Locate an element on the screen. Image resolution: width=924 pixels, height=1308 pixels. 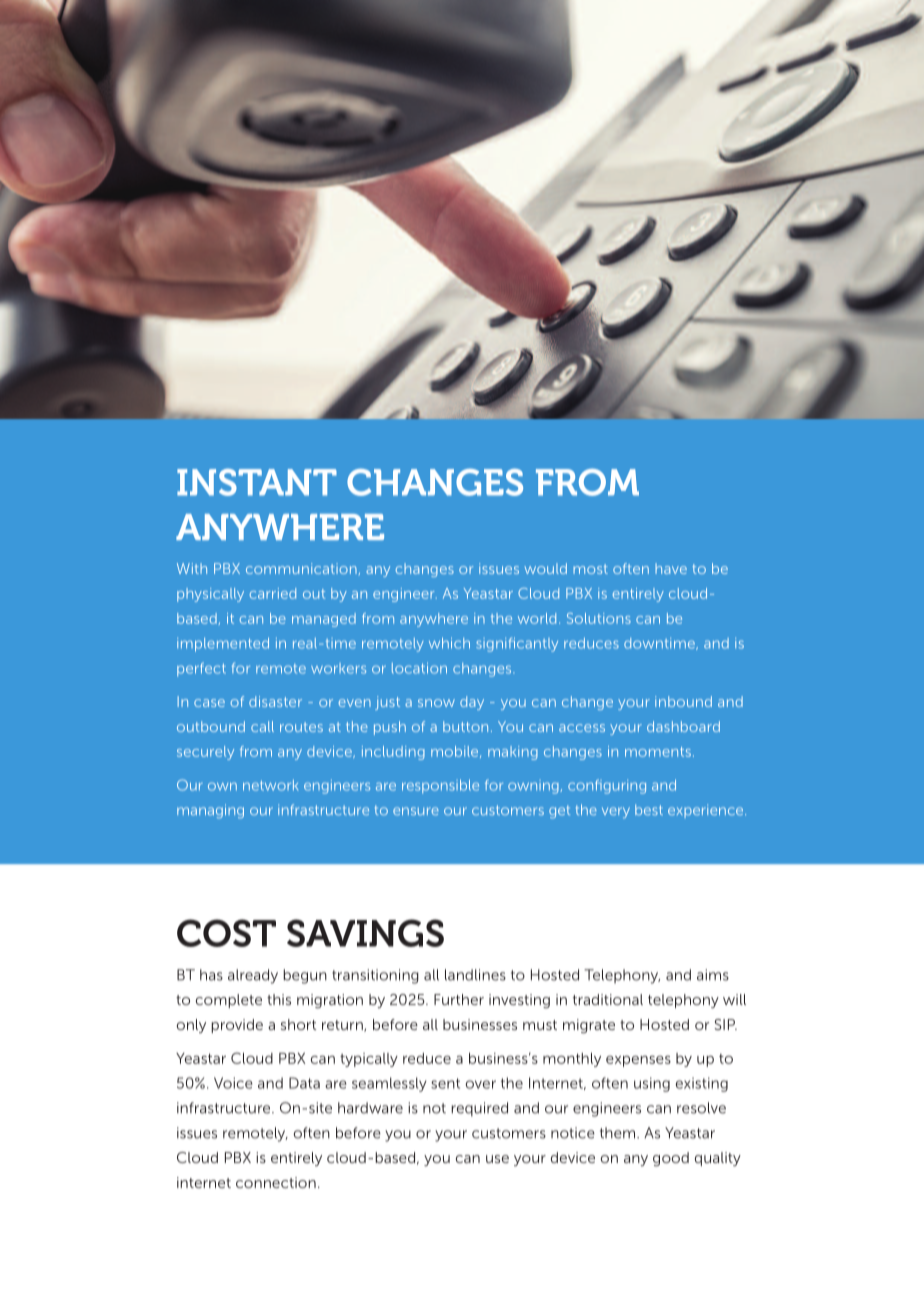
best is located at coordinates (649, 809).
